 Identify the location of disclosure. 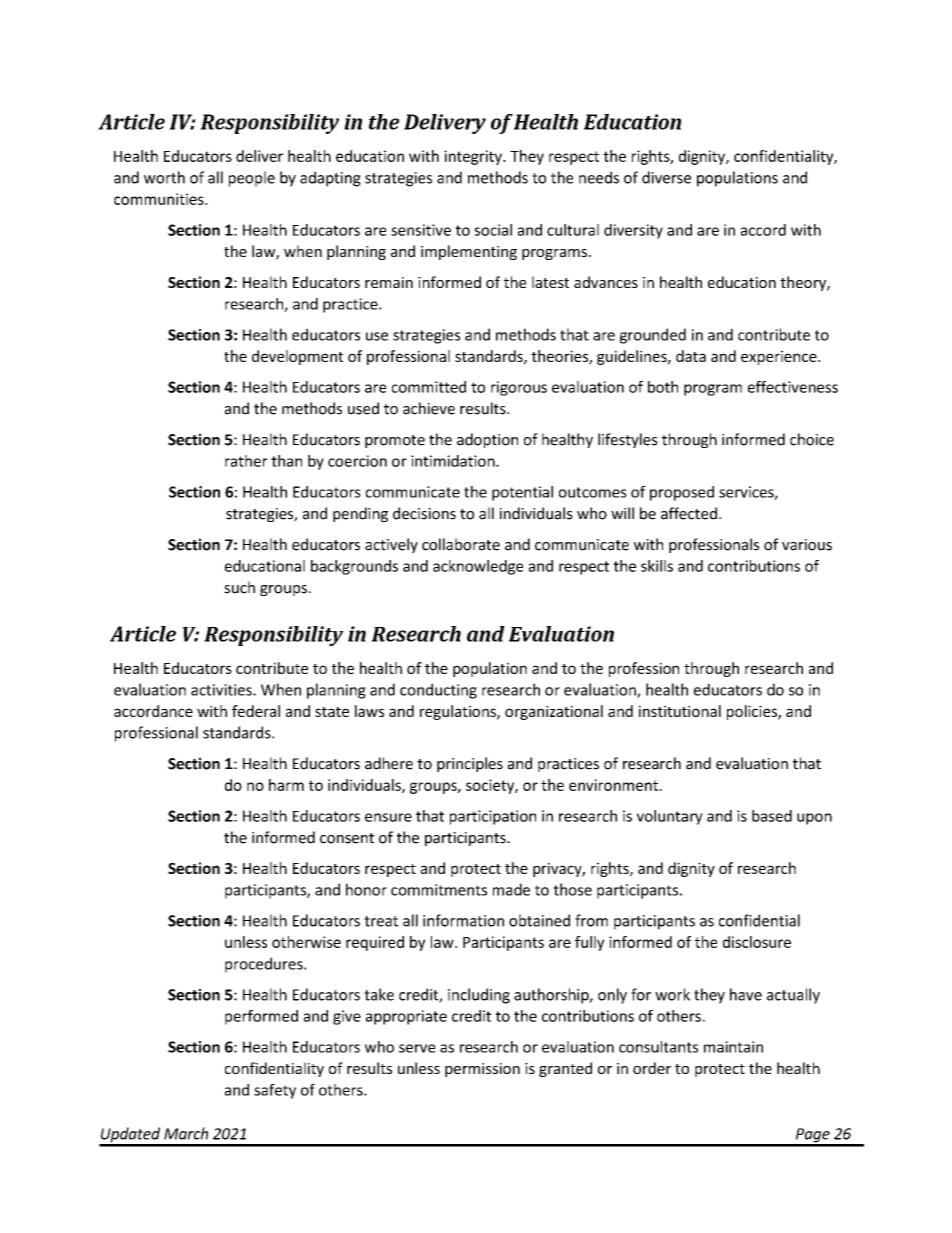
(757, 942).
